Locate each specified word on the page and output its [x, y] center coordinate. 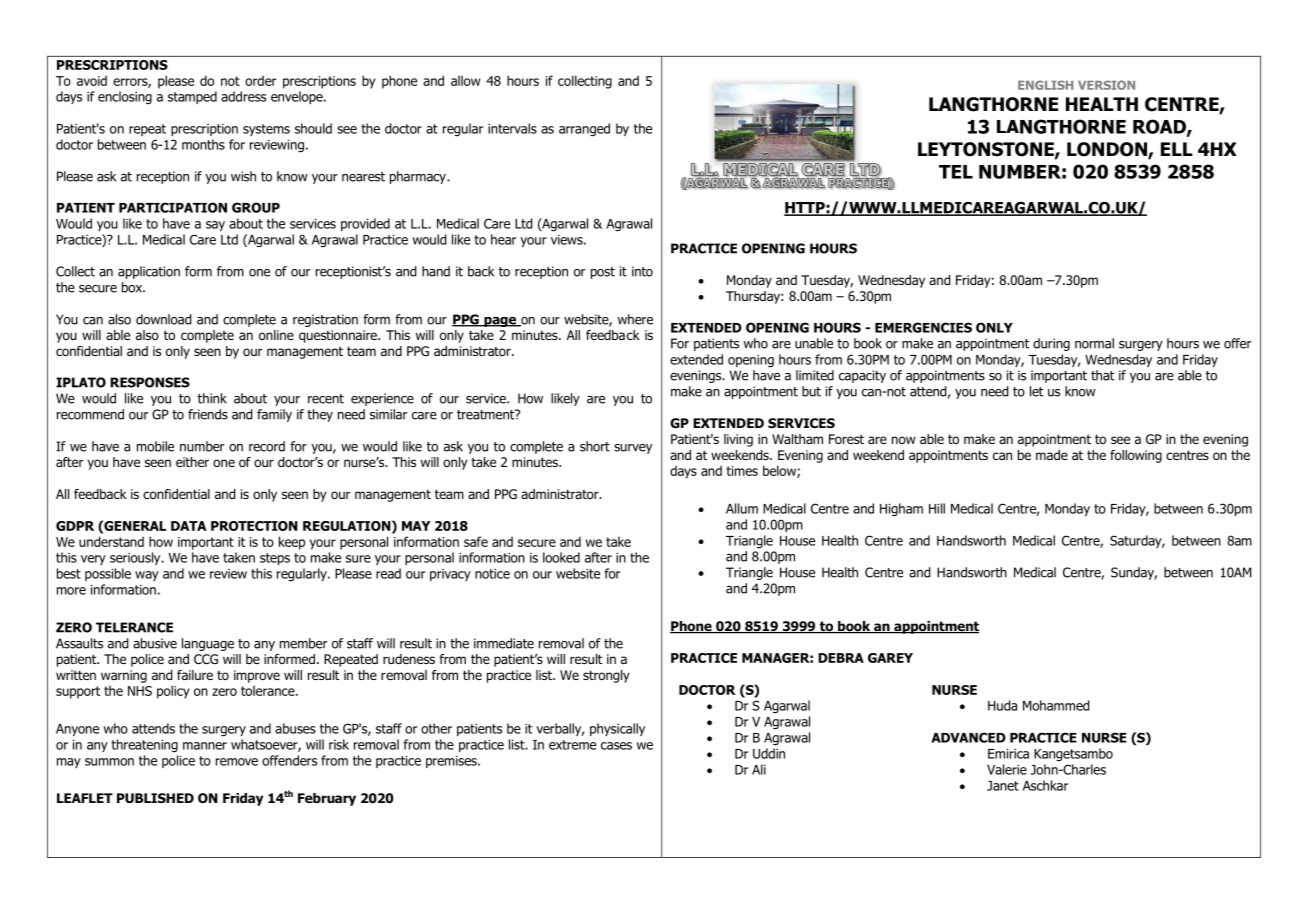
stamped [192, 97]
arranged [584, 130]
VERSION [1106, 85]
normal [1094, 343]
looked [561, 557]
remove [237, 762]
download [163, 319]
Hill [937, 508]
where [635, 319]
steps [275, 559]
